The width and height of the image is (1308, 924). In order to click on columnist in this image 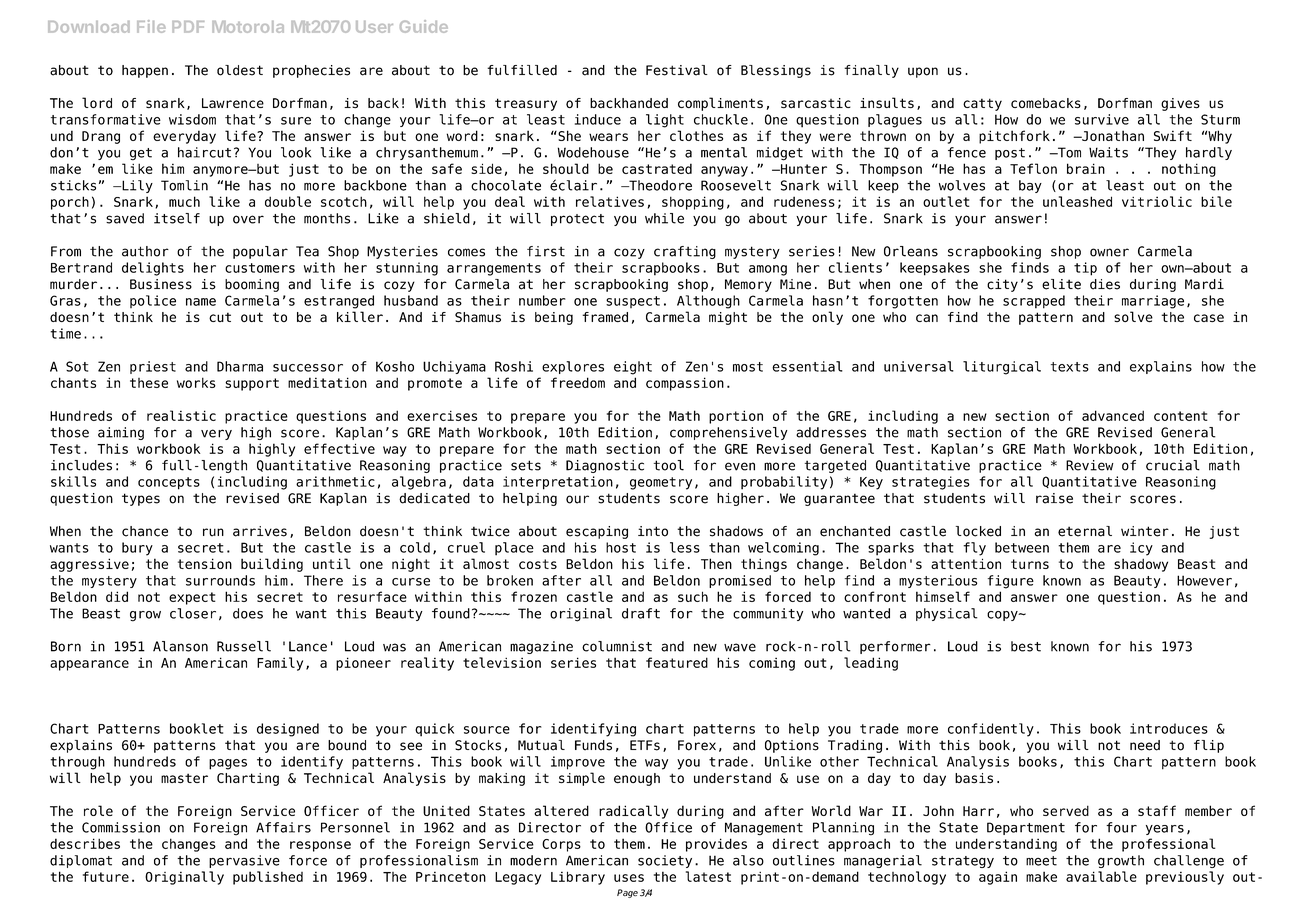, I will do `click(617, 646)`.
